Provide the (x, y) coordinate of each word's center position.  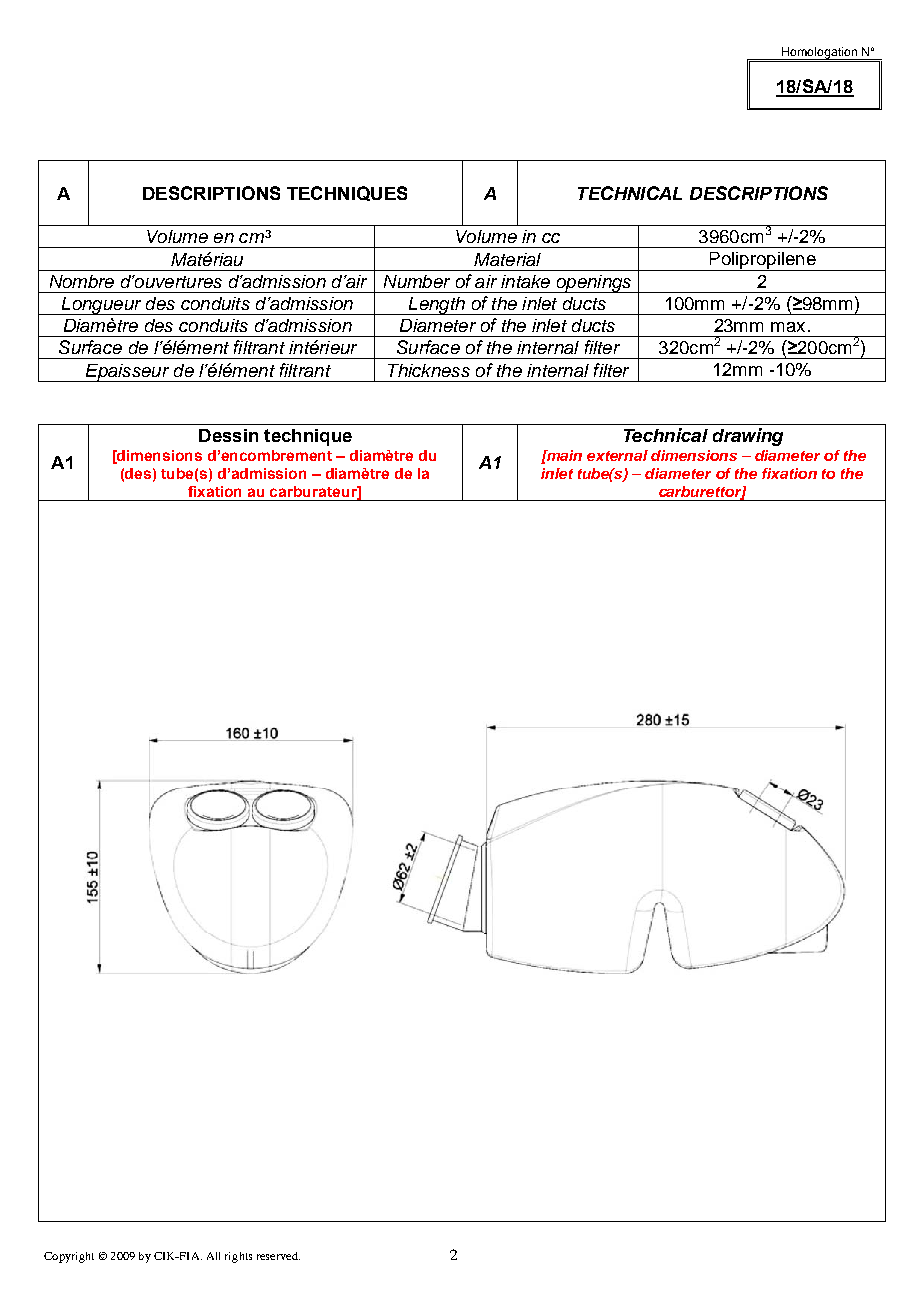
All (213, 1256)
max (788, 327)
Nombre (82, 281)
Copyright (69, 1257)
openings (594, 284)
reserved (278, 1256)
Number (417, 281)
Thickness (429, 370)
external (617, 455)
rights (238, 1257)
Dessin (228, 435)
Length (436, 306)
